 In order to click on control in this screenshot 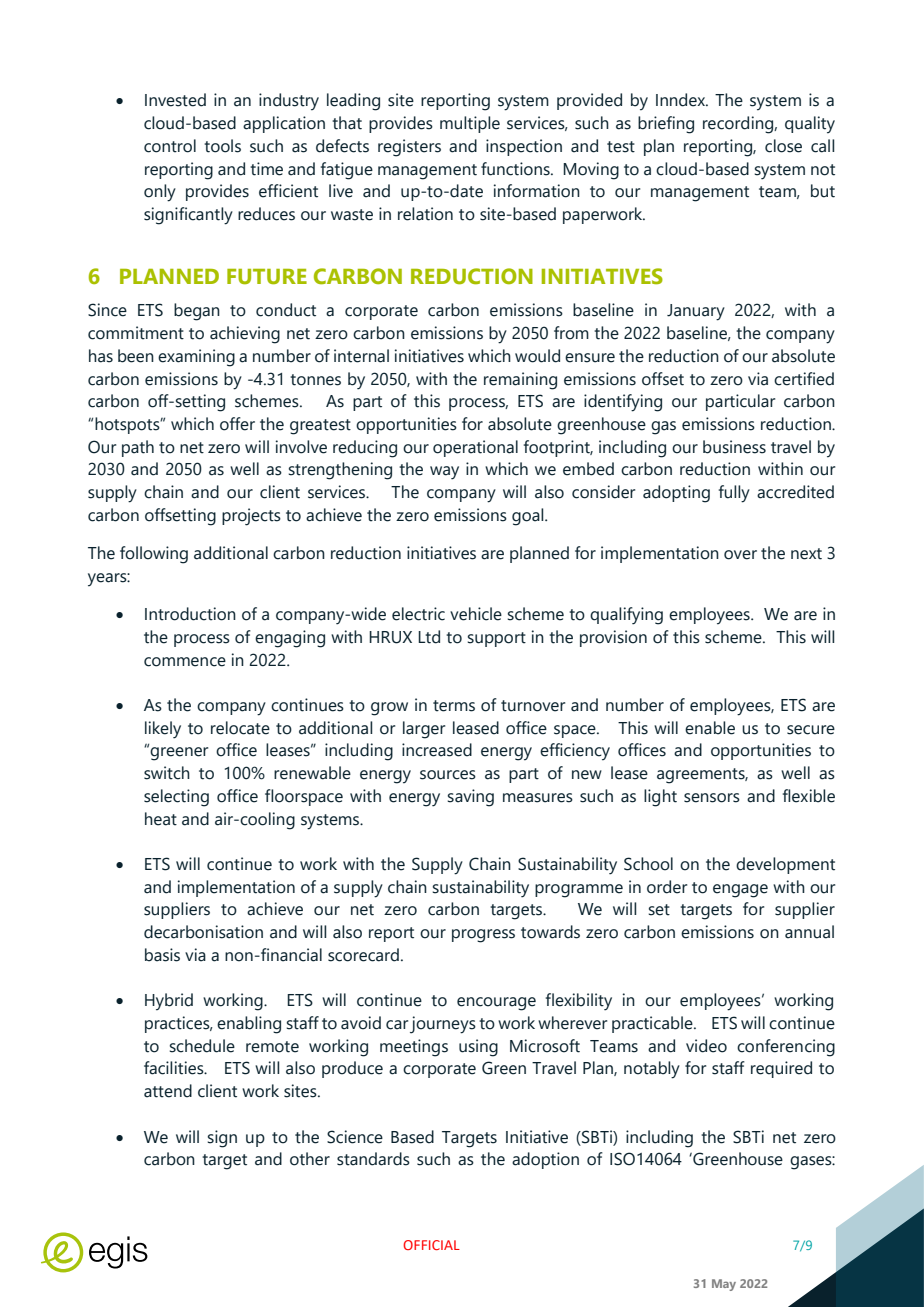, I will do `click(170, 146)`.
